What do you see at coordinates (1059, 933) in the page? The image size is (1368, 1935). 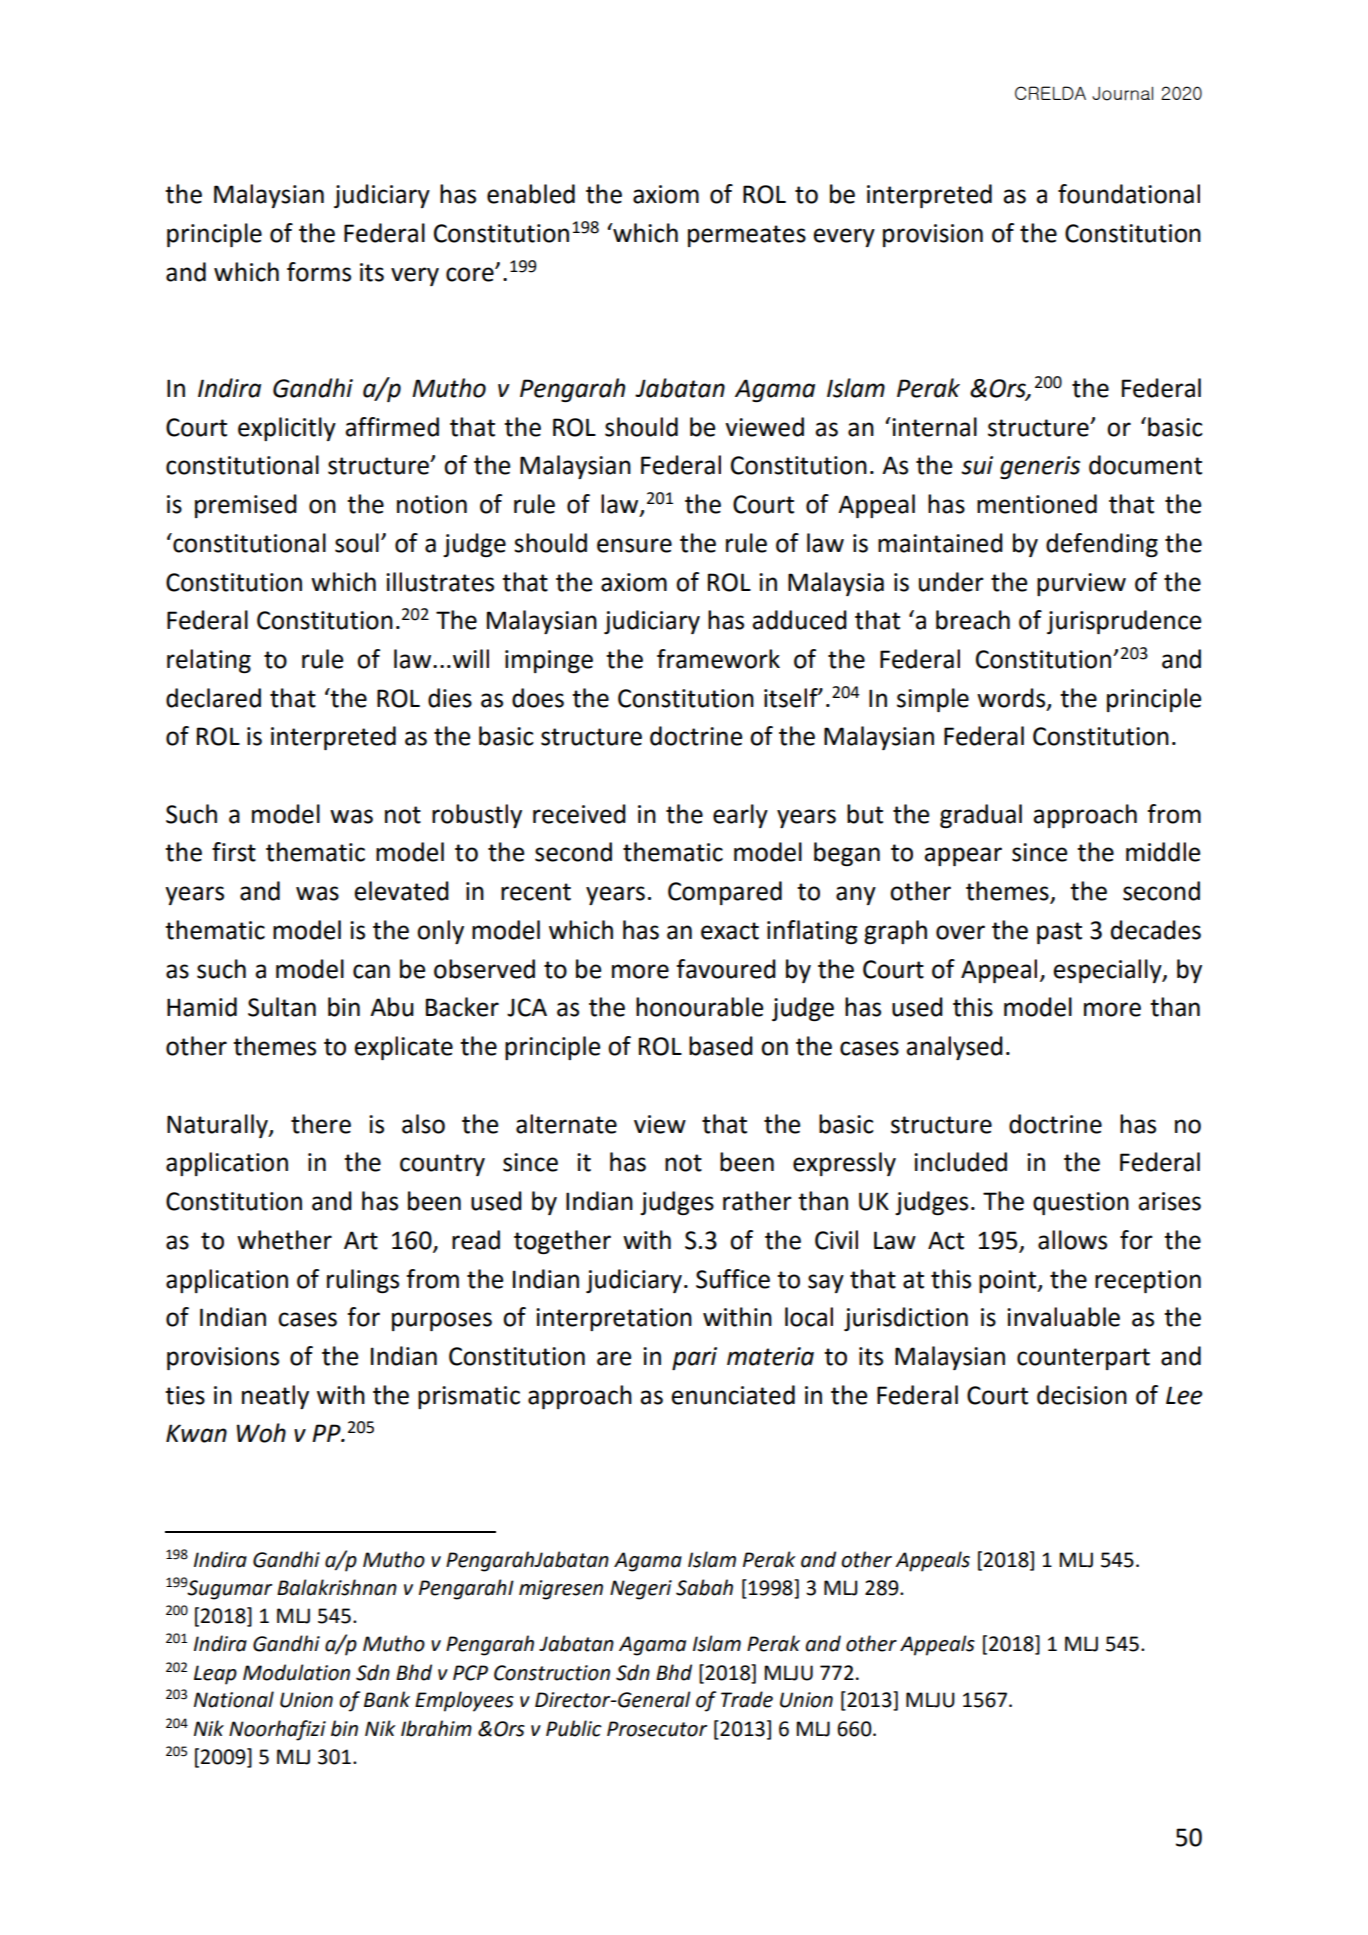 I see `past` at bounding box center [1059, 933].
